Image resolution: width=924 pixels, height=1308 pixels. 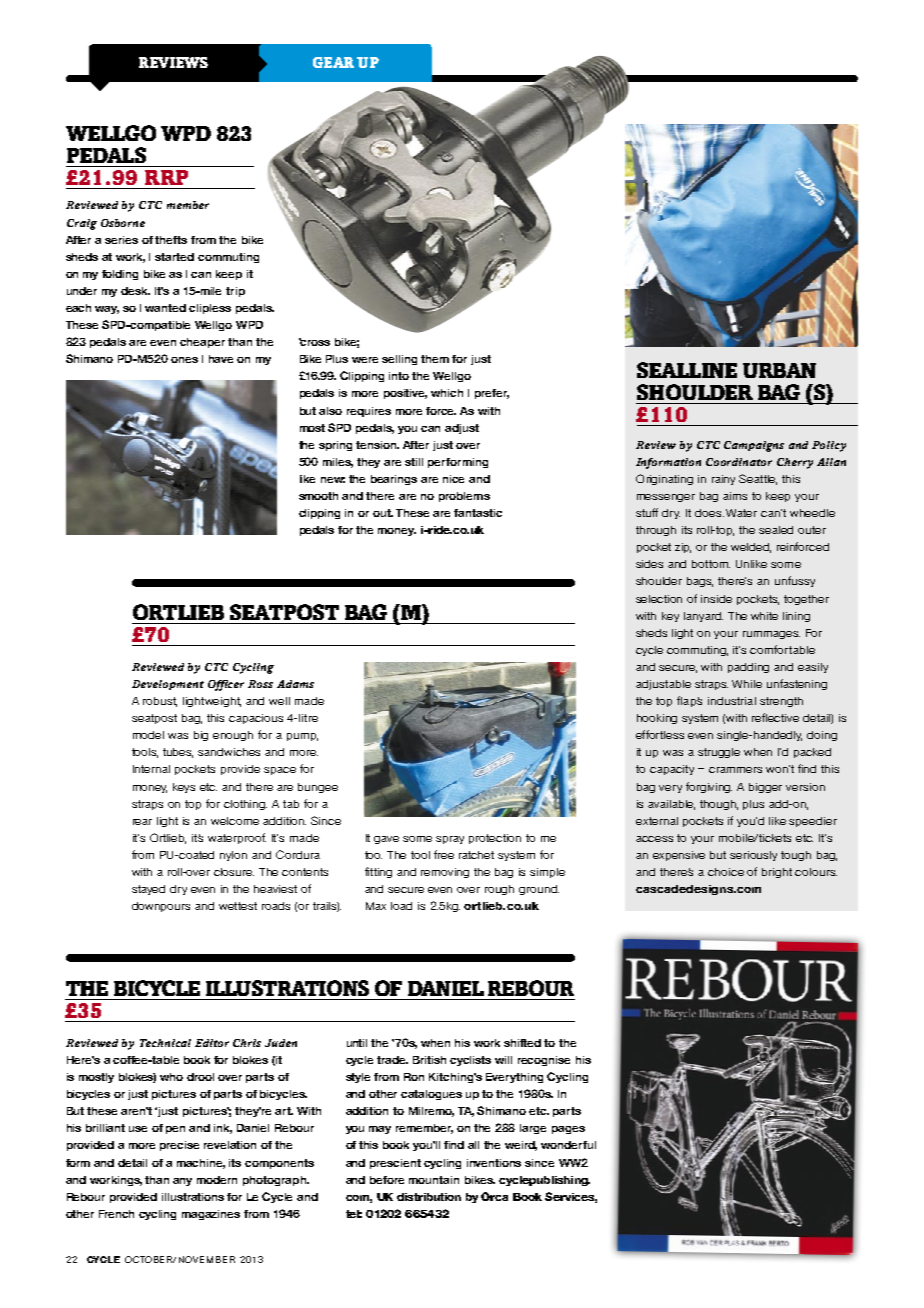 I want to click on Urban, so click(x=779, y=370).
